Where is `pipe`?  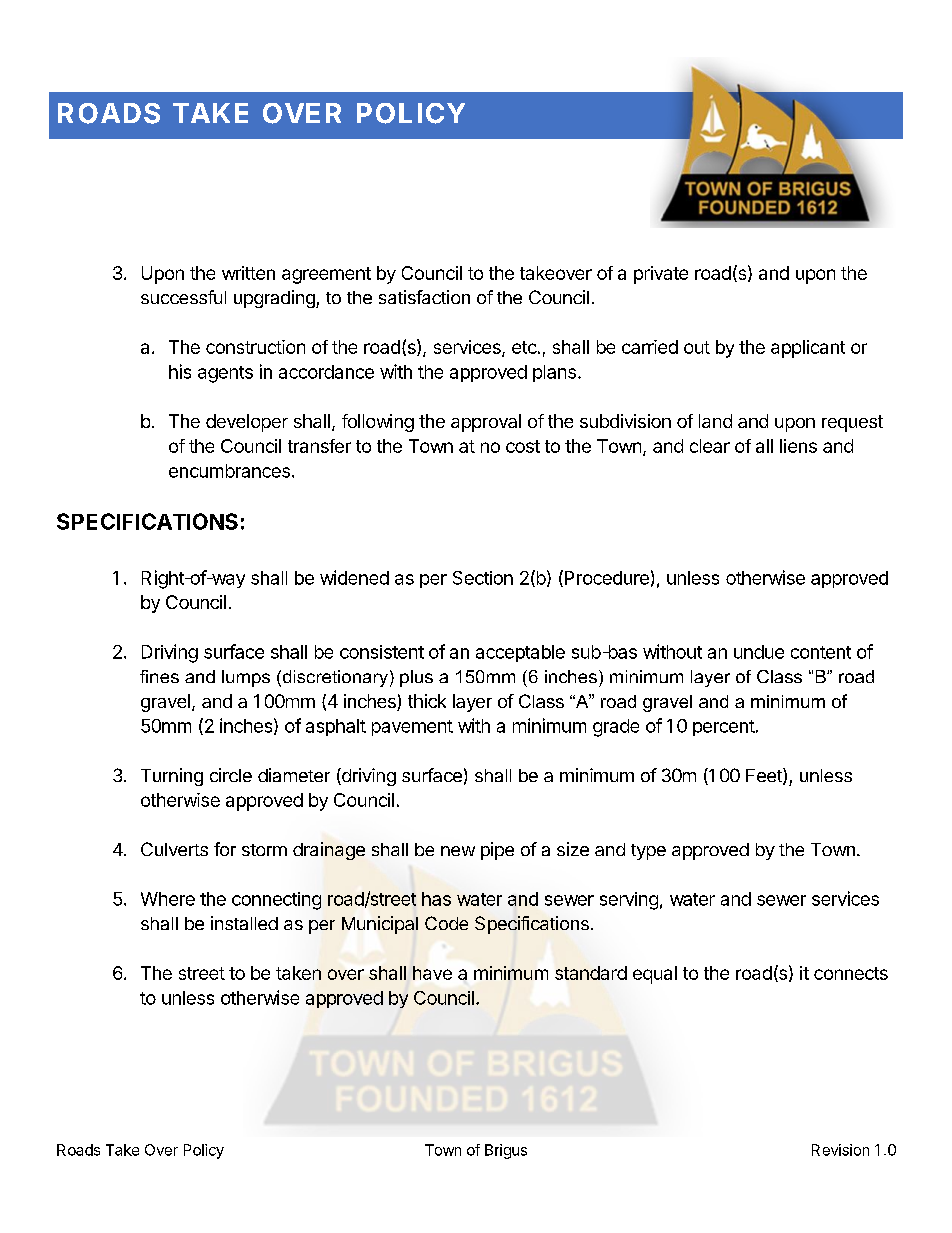 pipe is located at coordinates (497, 851).
